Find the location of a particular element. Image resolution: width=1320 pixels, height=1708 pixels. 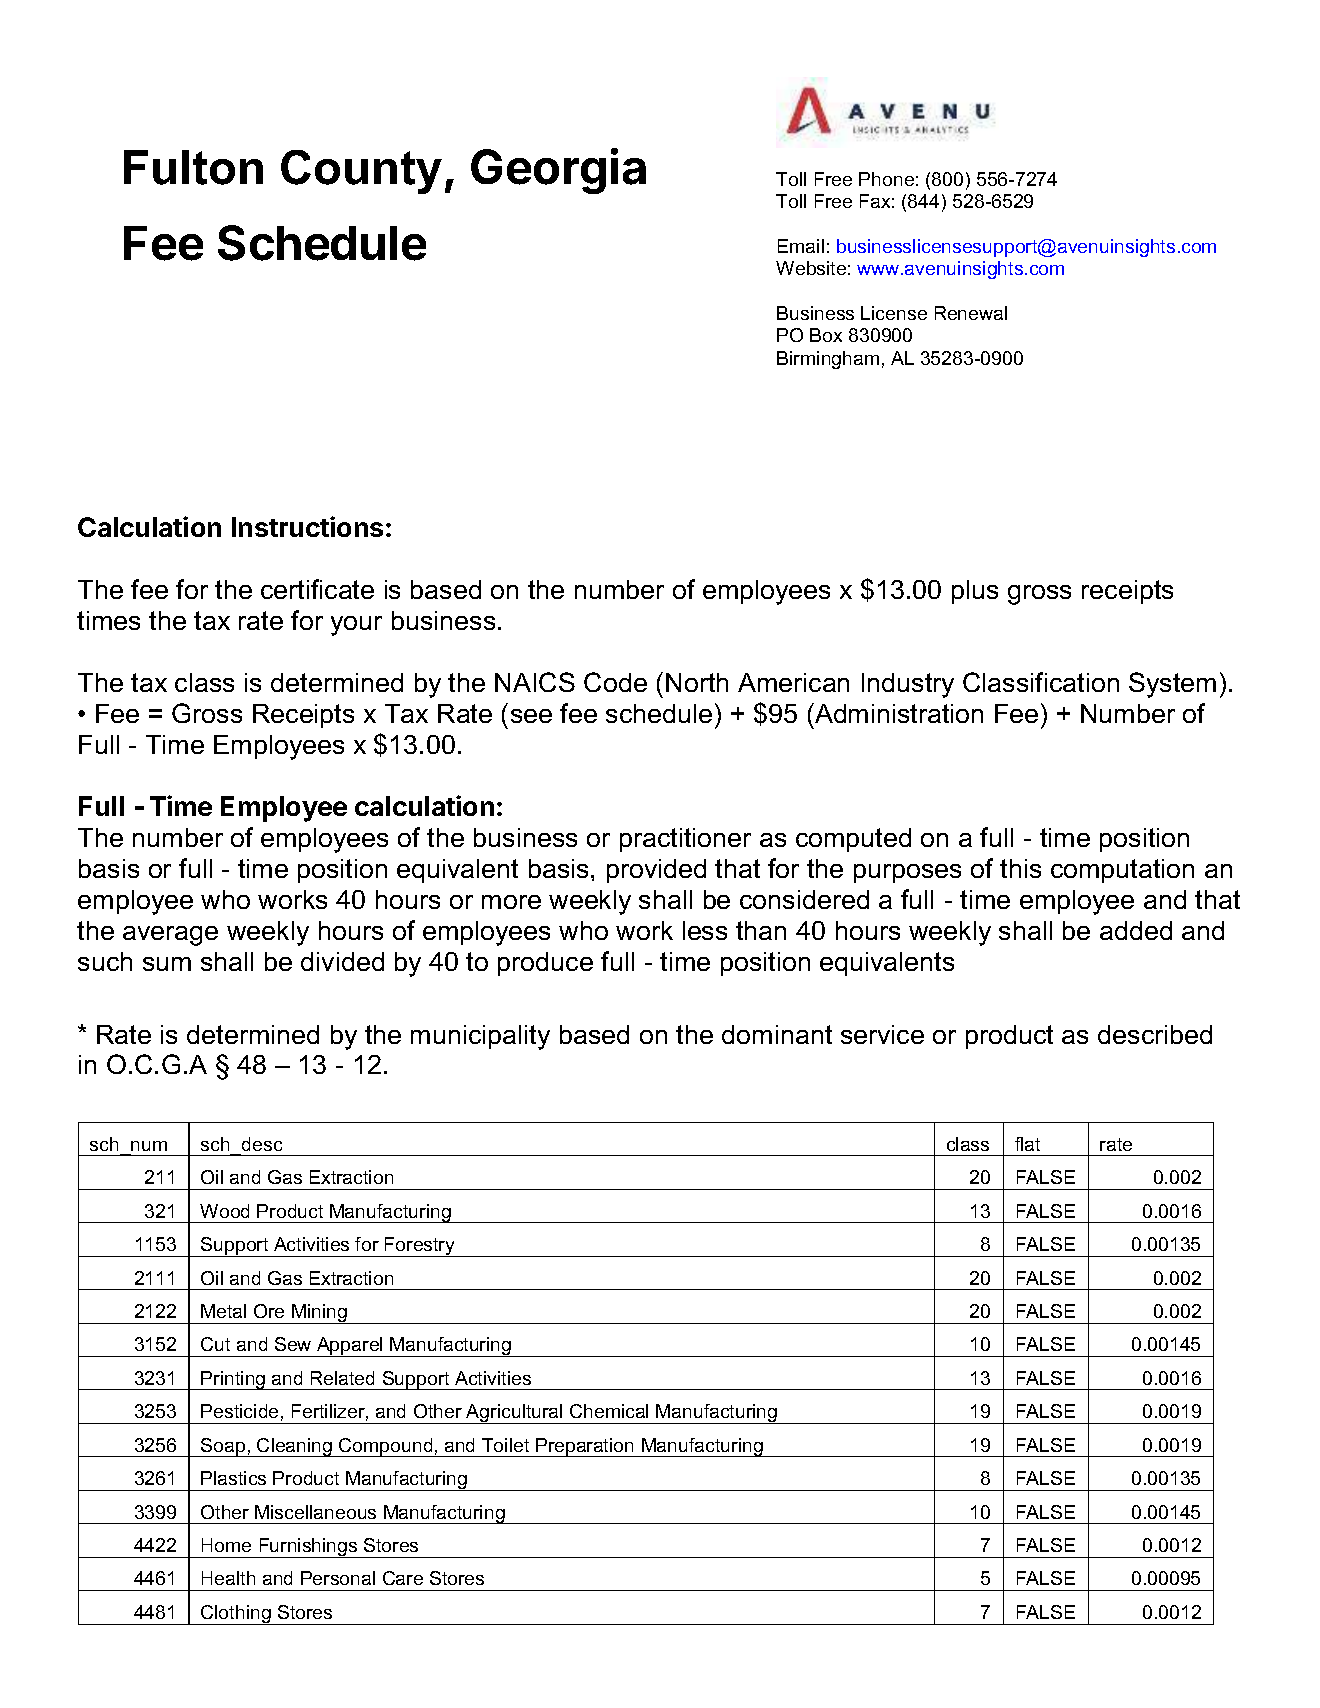

Birmingham is located at coordinates (828, 360).
